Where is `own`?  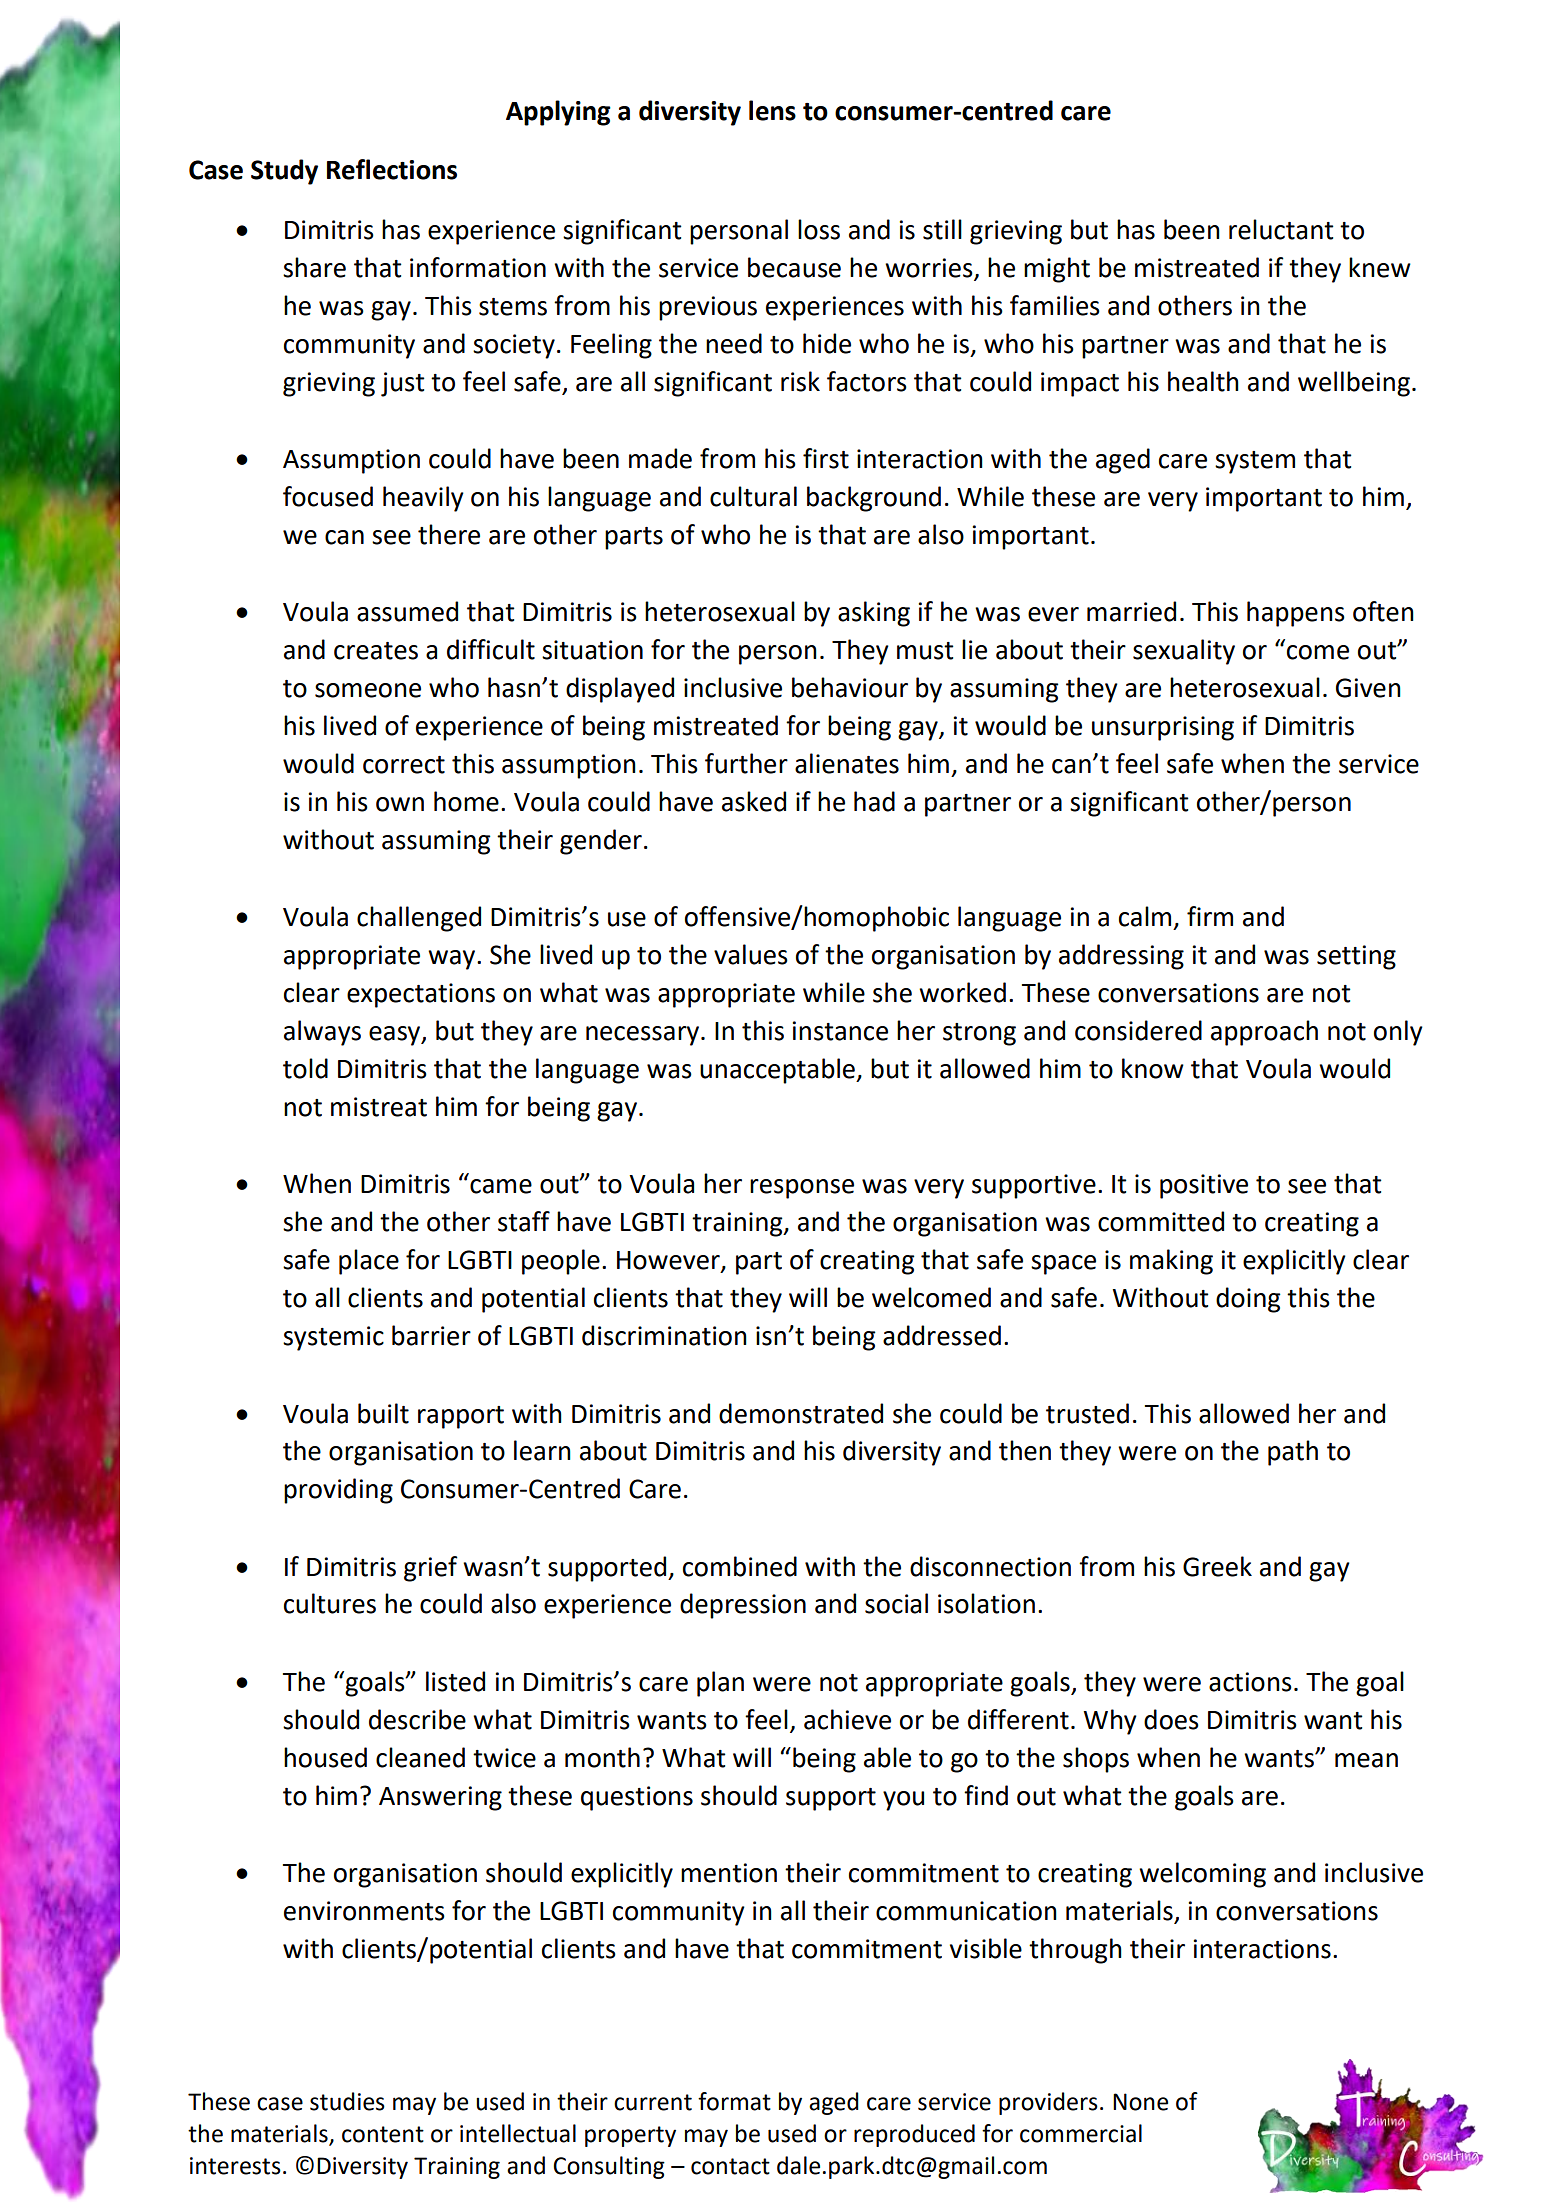
own is located at coordinates (400, 804).
